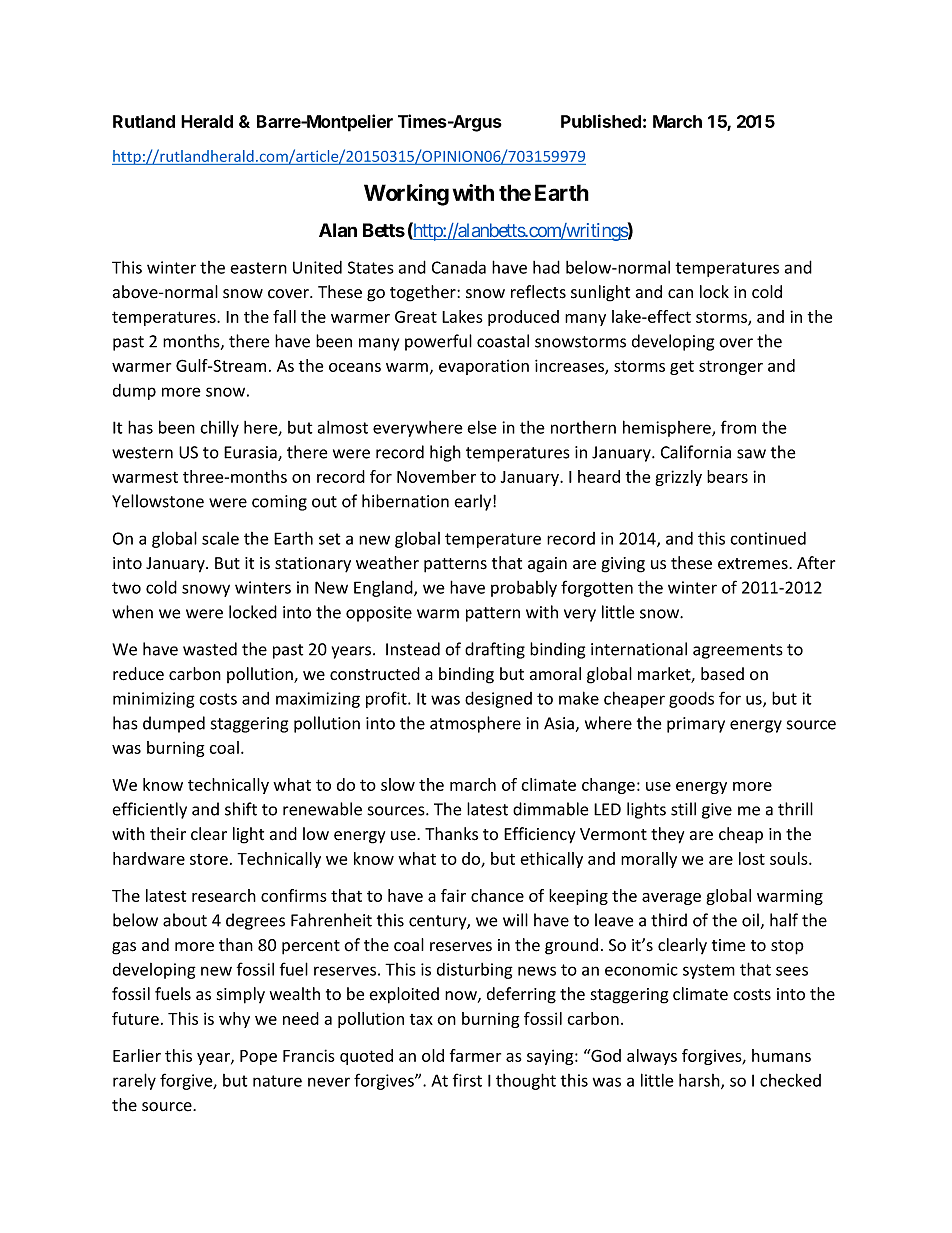 The height and width of the screenshot is (1233, 952). I want to click on eastern, so click(258, 268).
